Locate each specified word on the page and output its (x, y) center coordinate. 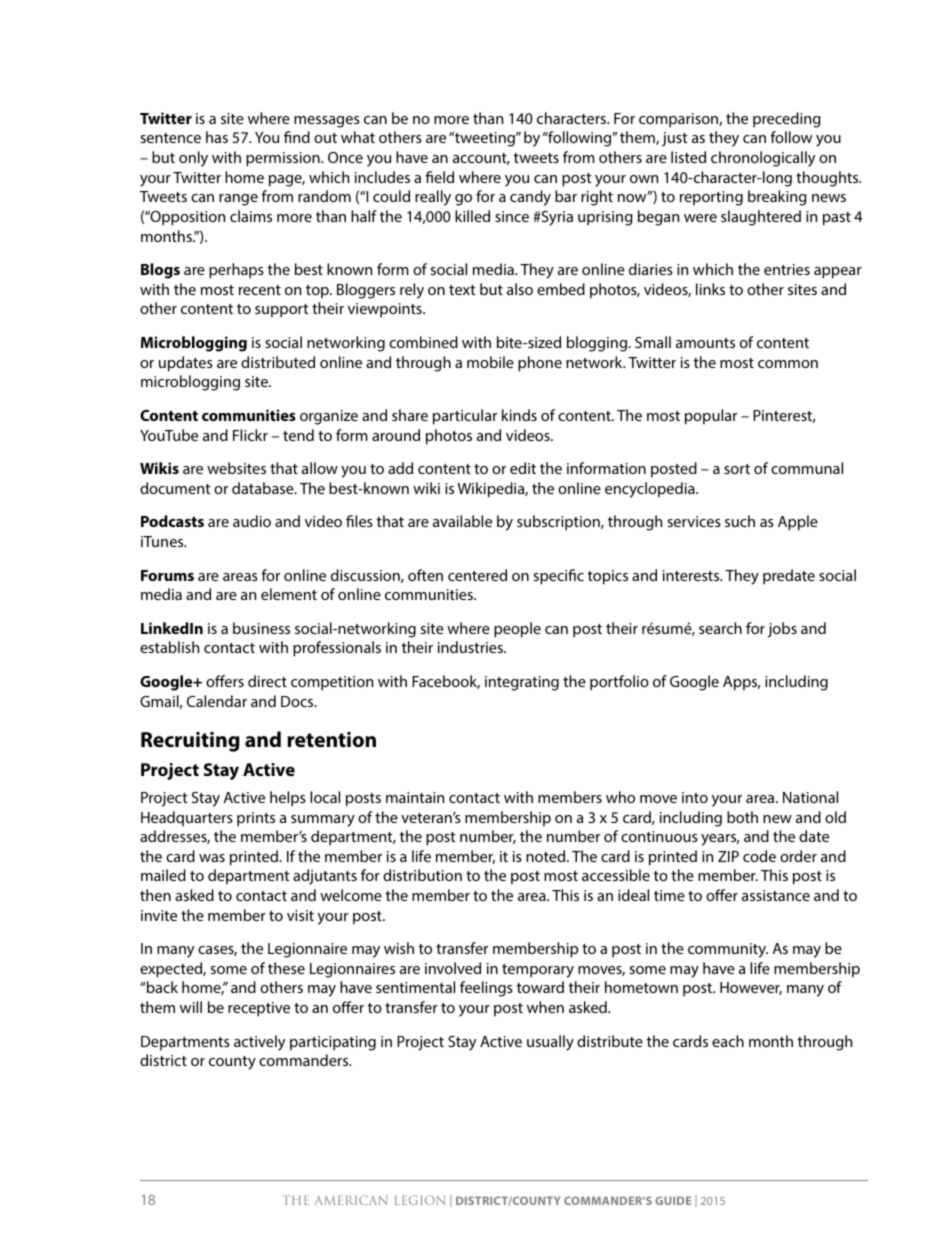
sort (737, 469)
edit (523, 468)
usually (550, 1043)
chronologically (763, 159)
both (742, 817)
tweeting (485, 139)
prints (256, 819)
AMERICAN (351, 1200)
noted (547, 856)
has (217, 137)
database (264, 488)
